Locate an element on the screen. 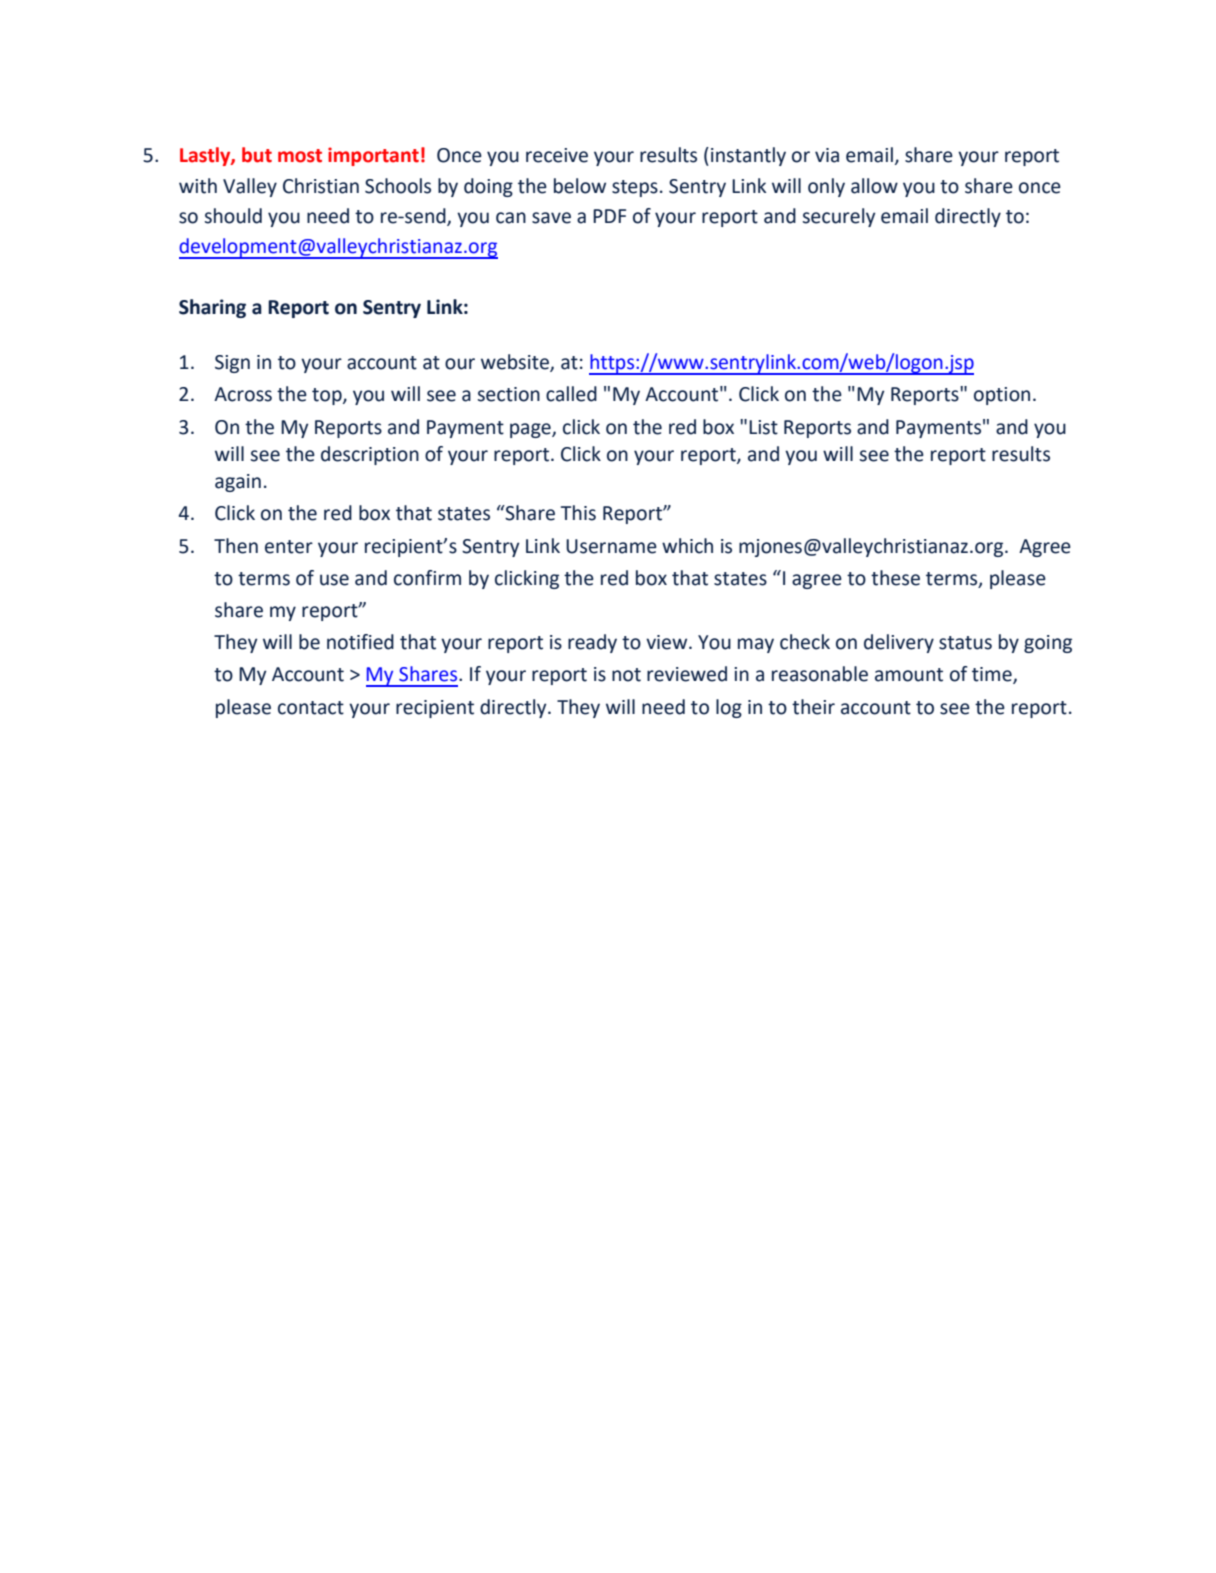 The width and height of the screenshot is (1216, 1573). enter is located at coordinates (289, 547).
